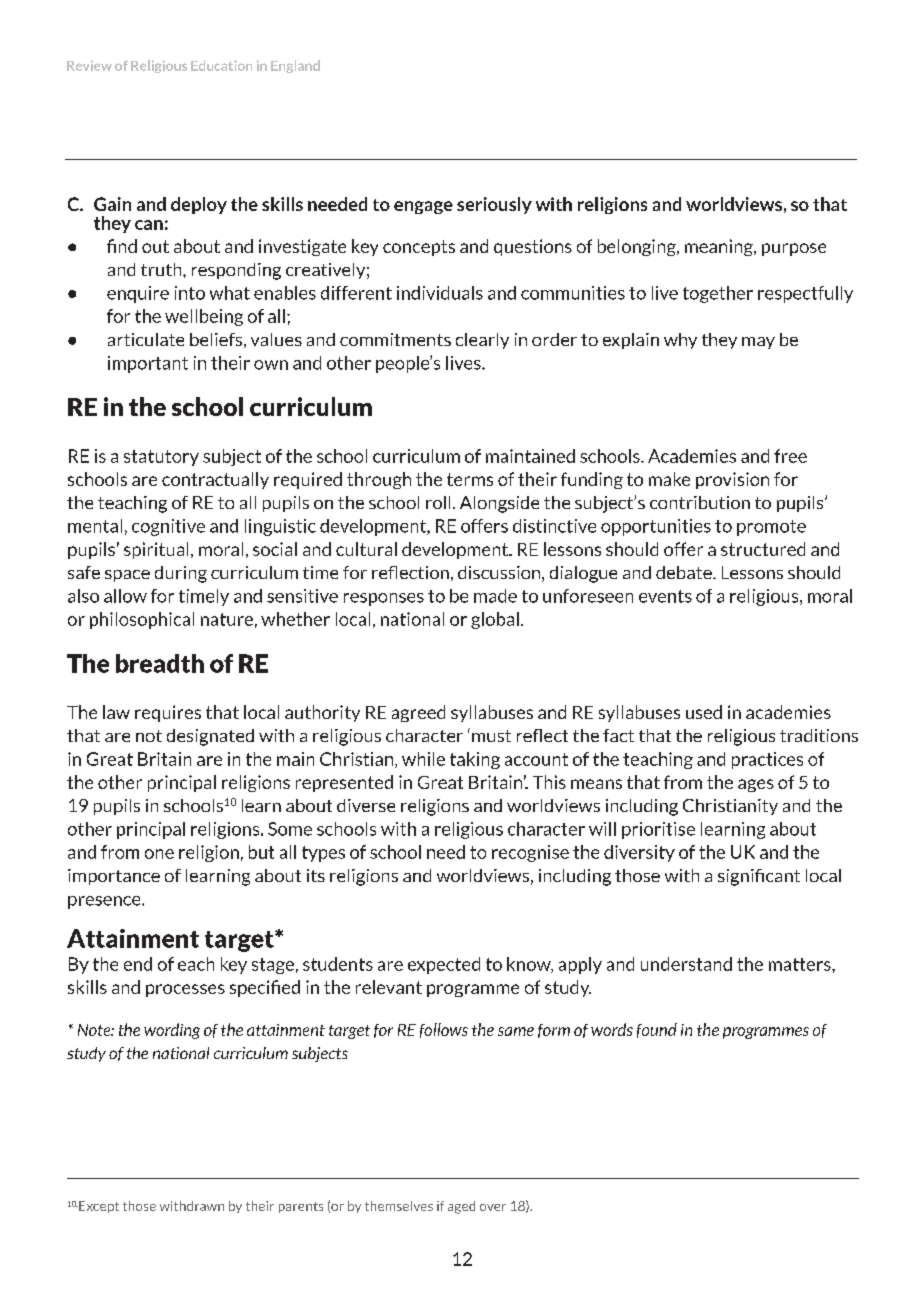 The width and height of the document is (924, 1308). I want to click on provision, so click(732, 480).
